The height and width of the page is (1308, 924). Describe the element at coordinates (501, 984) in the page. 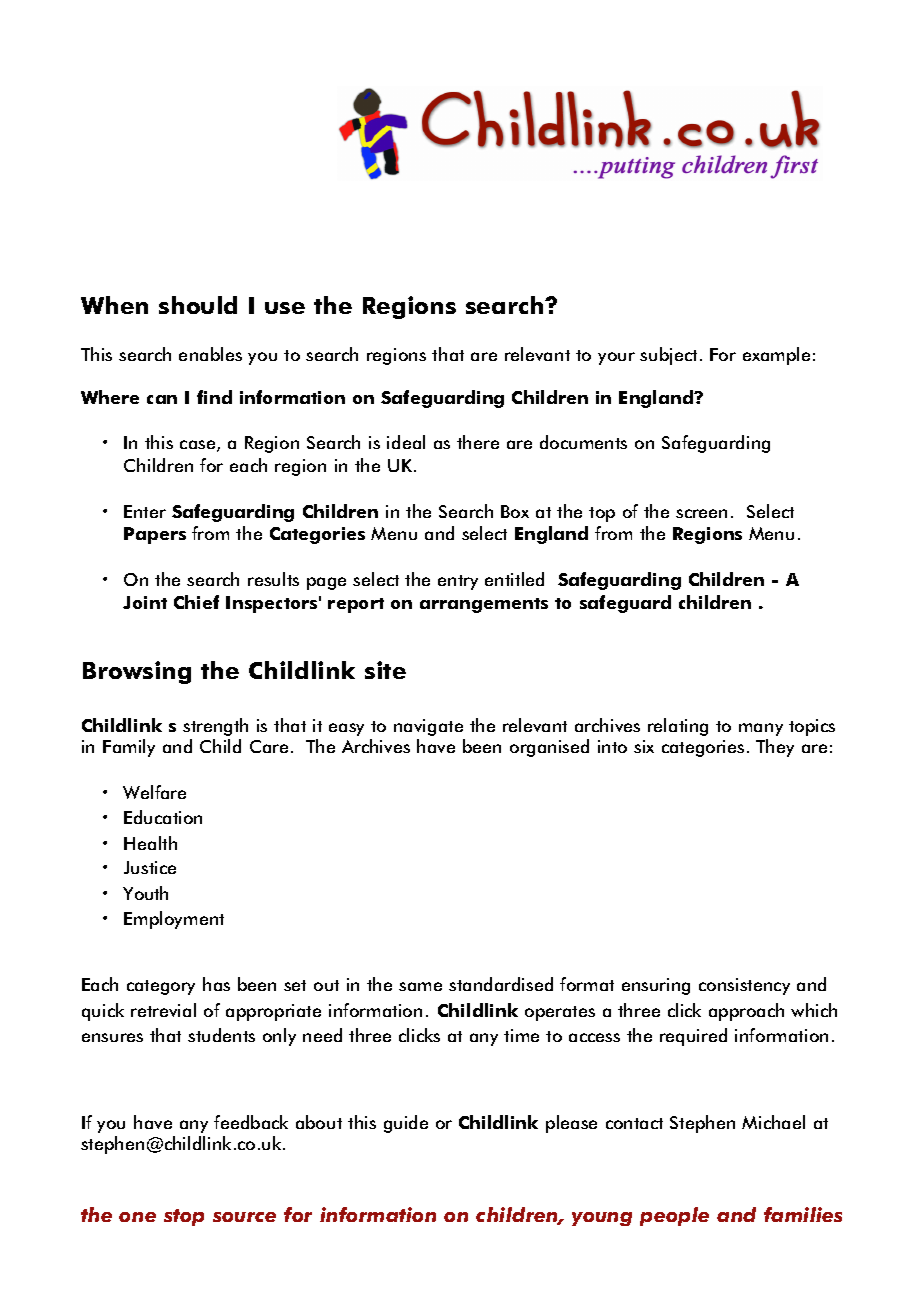

I see `standardised` at that location.
